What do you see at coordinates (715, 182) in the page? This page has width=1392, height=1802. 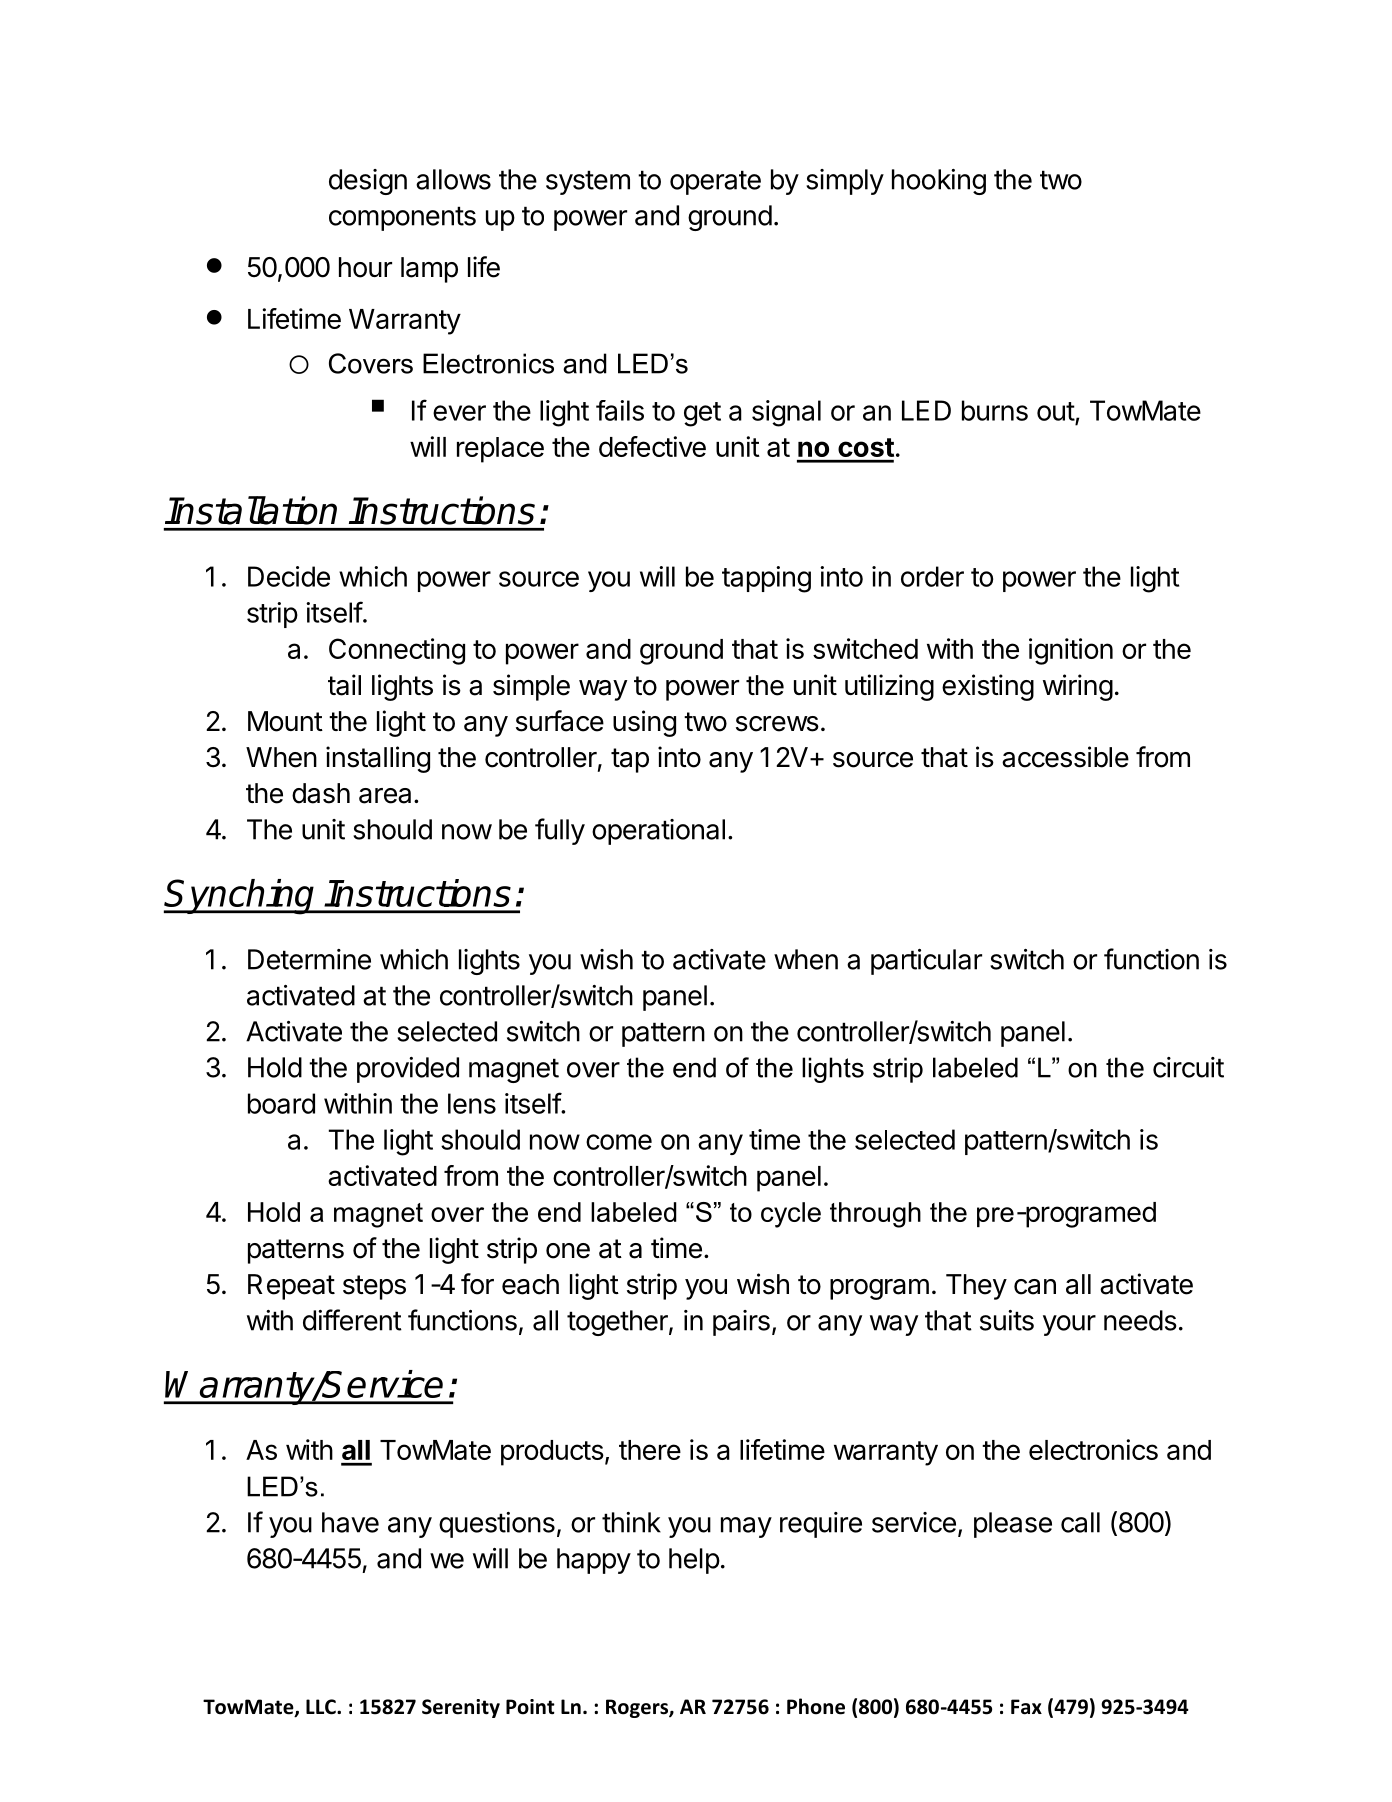 I see `operate` at bounding box center [715, 182].
